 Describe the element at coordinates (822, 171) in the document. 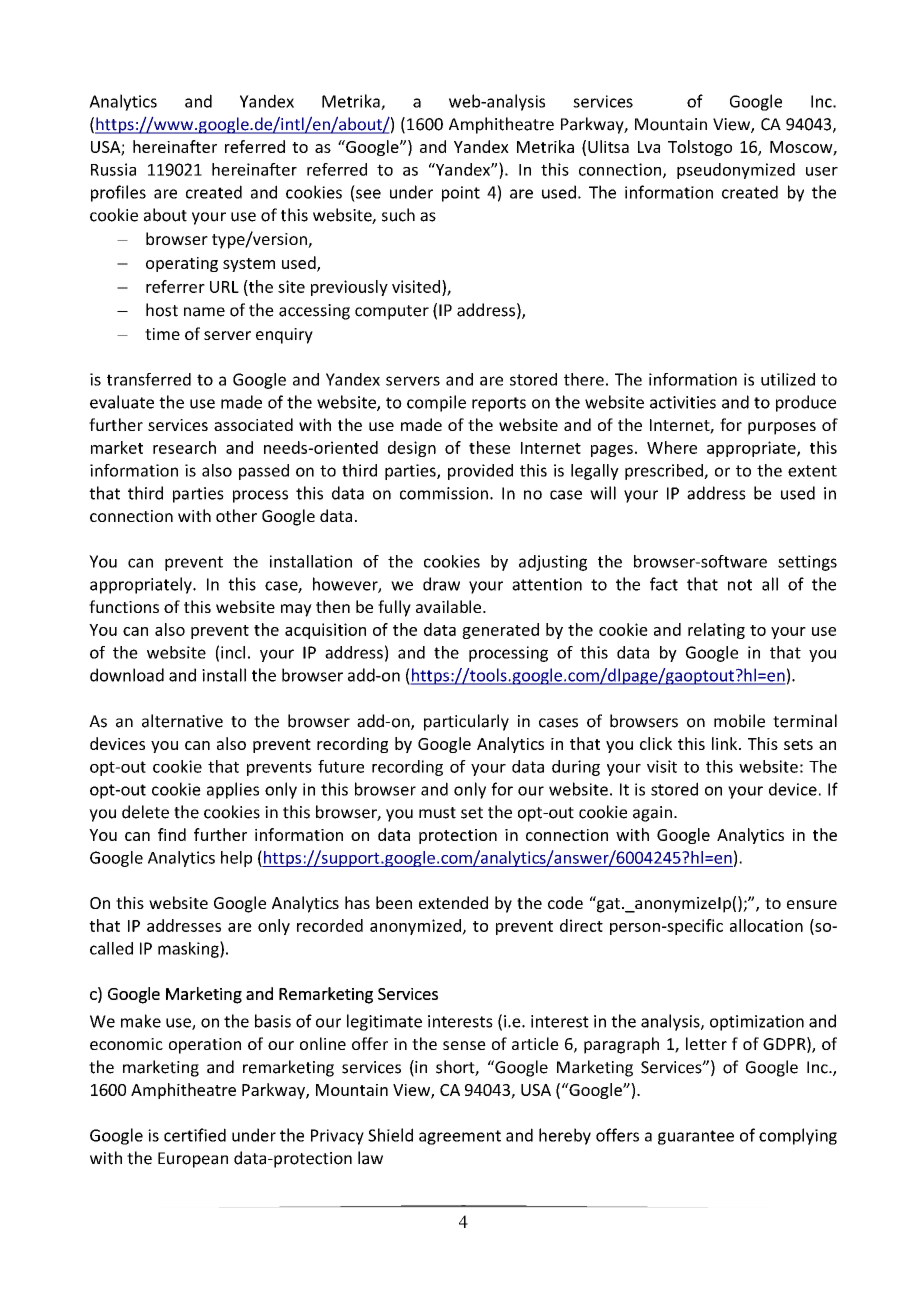

I see `user` at that location.
